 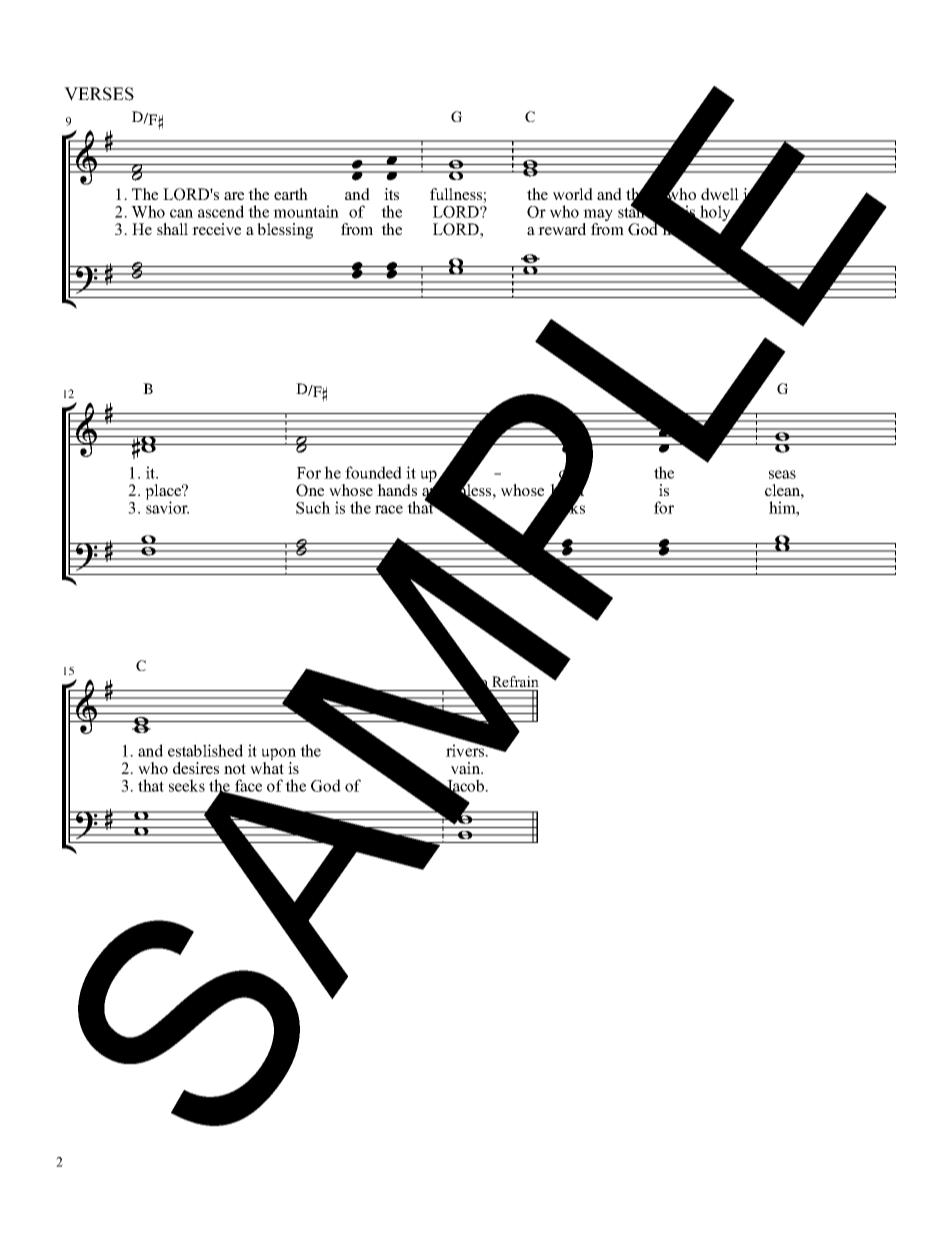 I want to click on VERSES, so click(x=99, y=94).
